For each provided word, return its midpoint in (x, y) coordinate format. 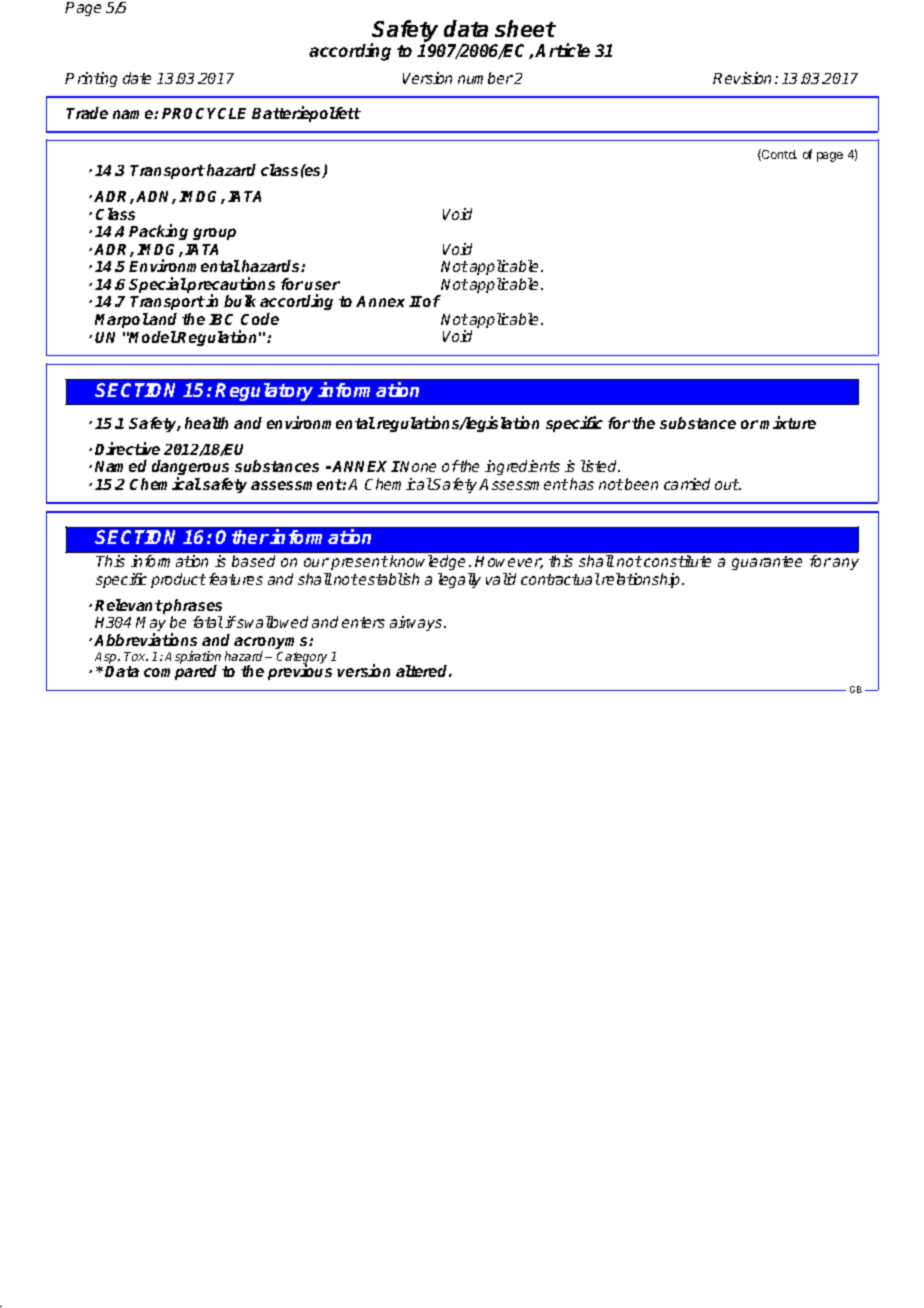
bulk (240, 301)
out (727, 484)
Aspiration (193, 658)
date (137, 78)
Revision (742, 78)
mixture (788, 422)
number (485, 78)
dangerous (190, 469)
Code (260, 319)
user (322, 285)
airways (417, 623)
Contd (778, 155)
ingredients (522, 467)
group (214, 234)
